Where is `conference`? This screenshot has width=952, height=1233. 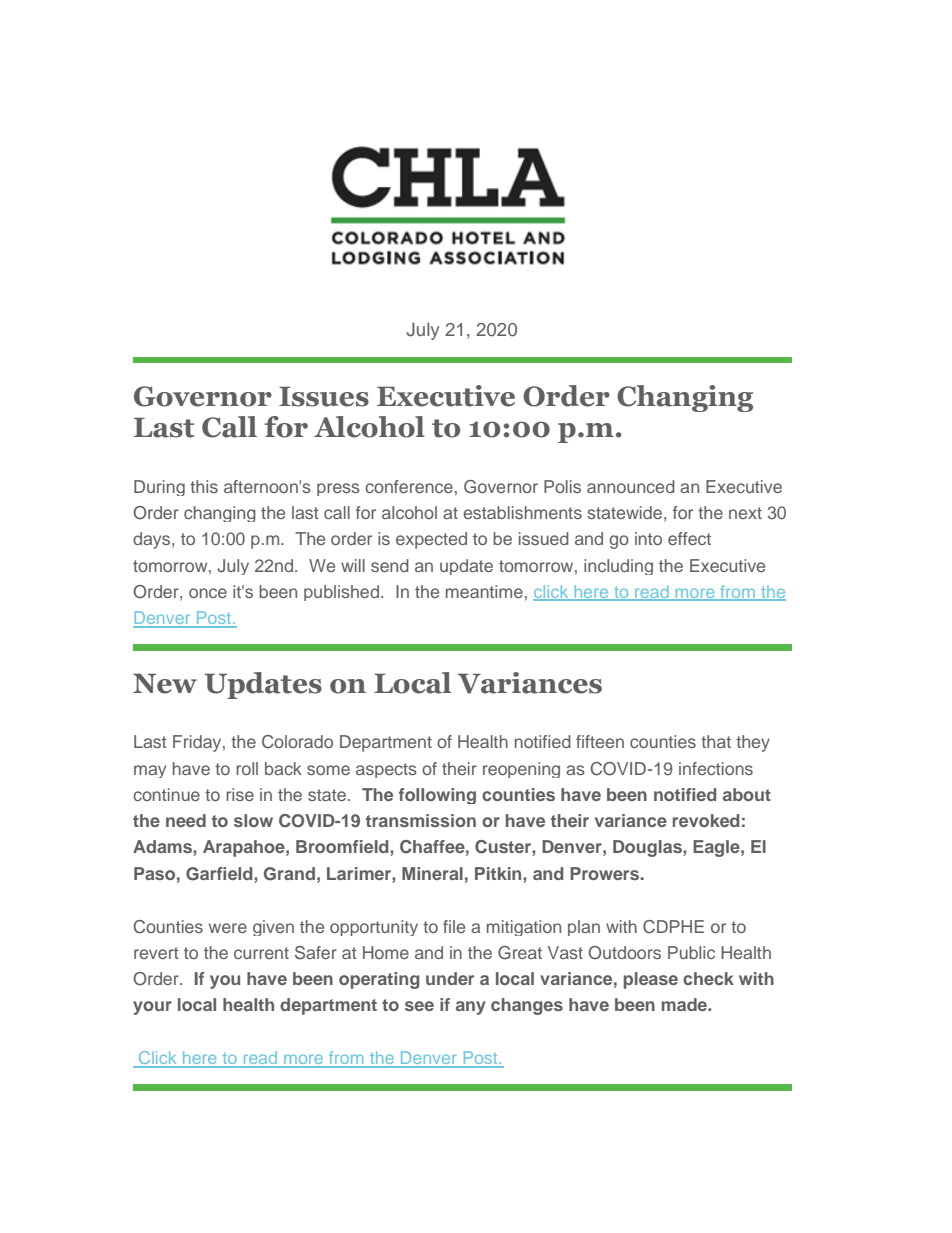
conference is located at coordinates (409, 486).
